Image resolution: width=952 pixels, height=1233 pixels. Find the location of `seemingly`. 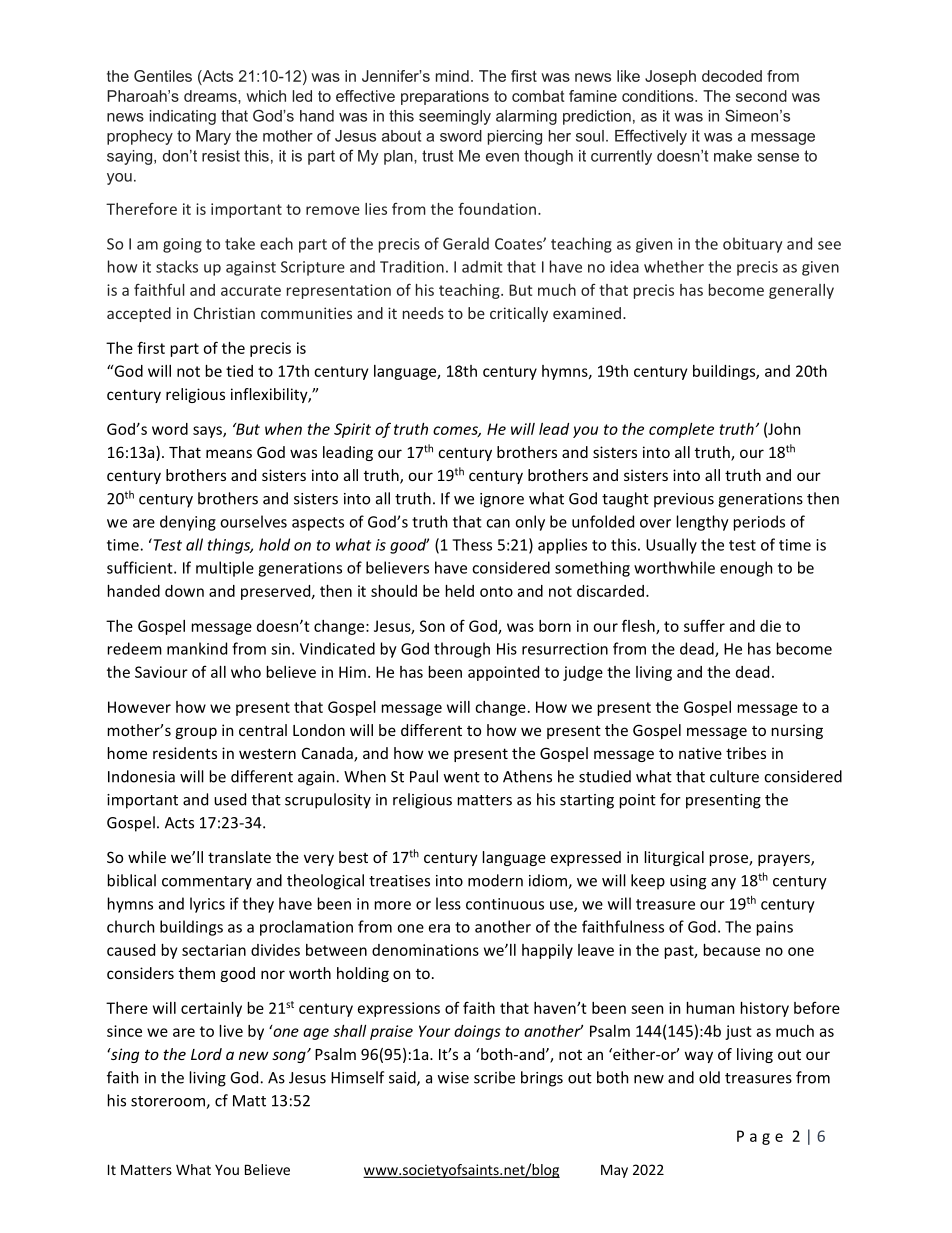

seemingly is located at coordinates (455, 117).
